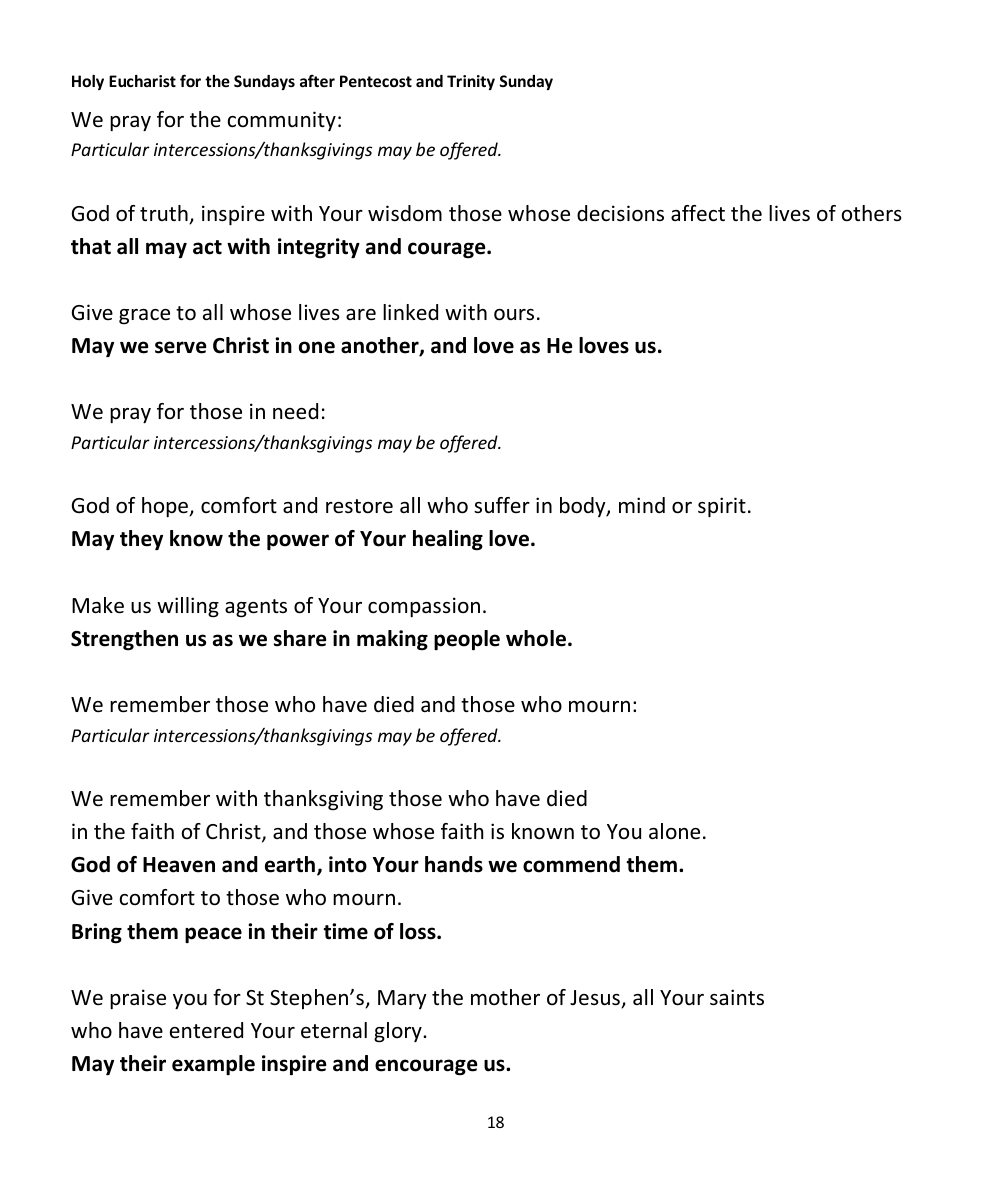 This screenshot has width=991, height=1204. What do you see at coordinates (180, 347) in the screenshot?
I see `serve` at bounding box center [180, 347].
